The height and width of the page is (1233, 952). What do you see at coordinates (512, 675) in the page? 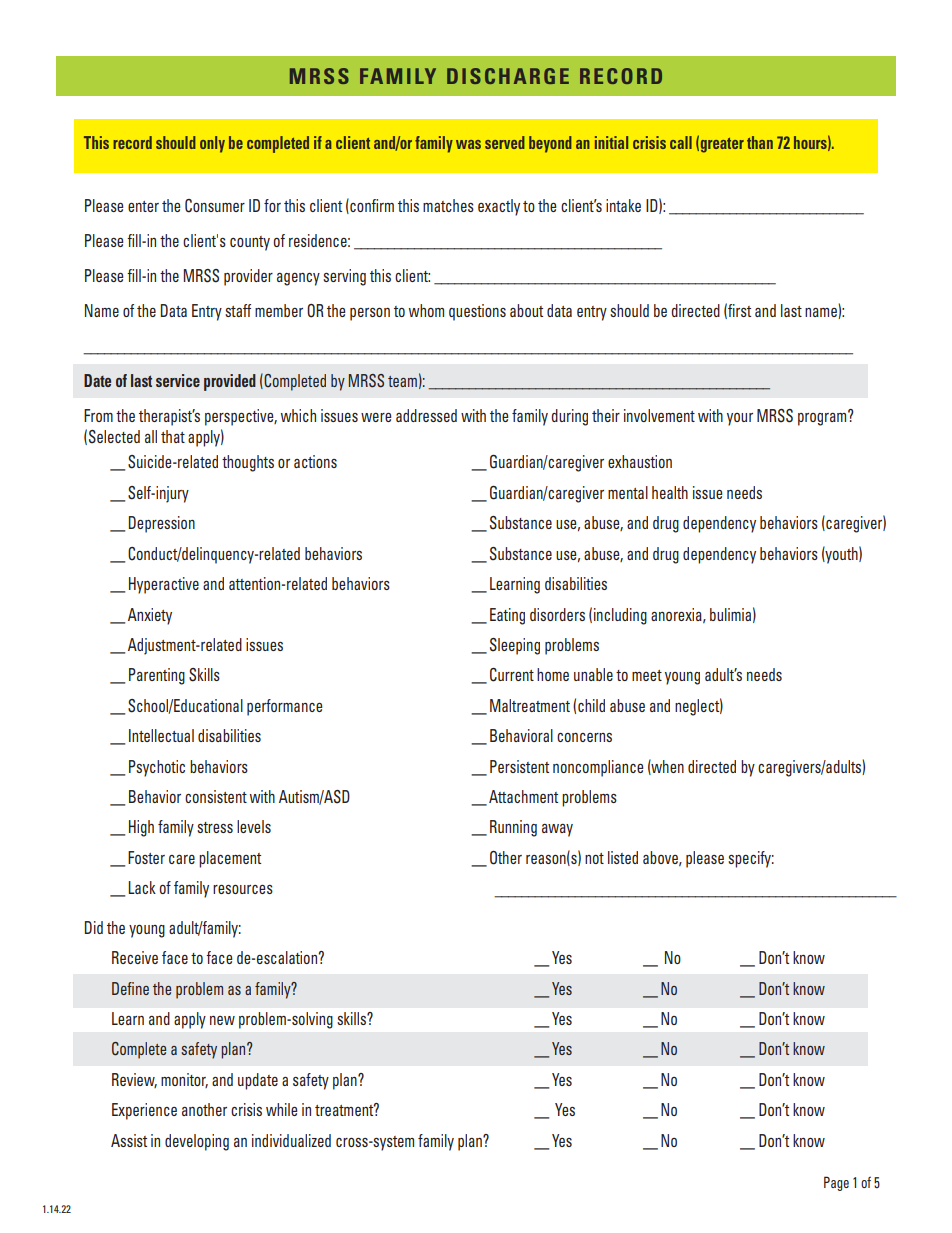
I see `Current` at bounding box center [512, 675].
